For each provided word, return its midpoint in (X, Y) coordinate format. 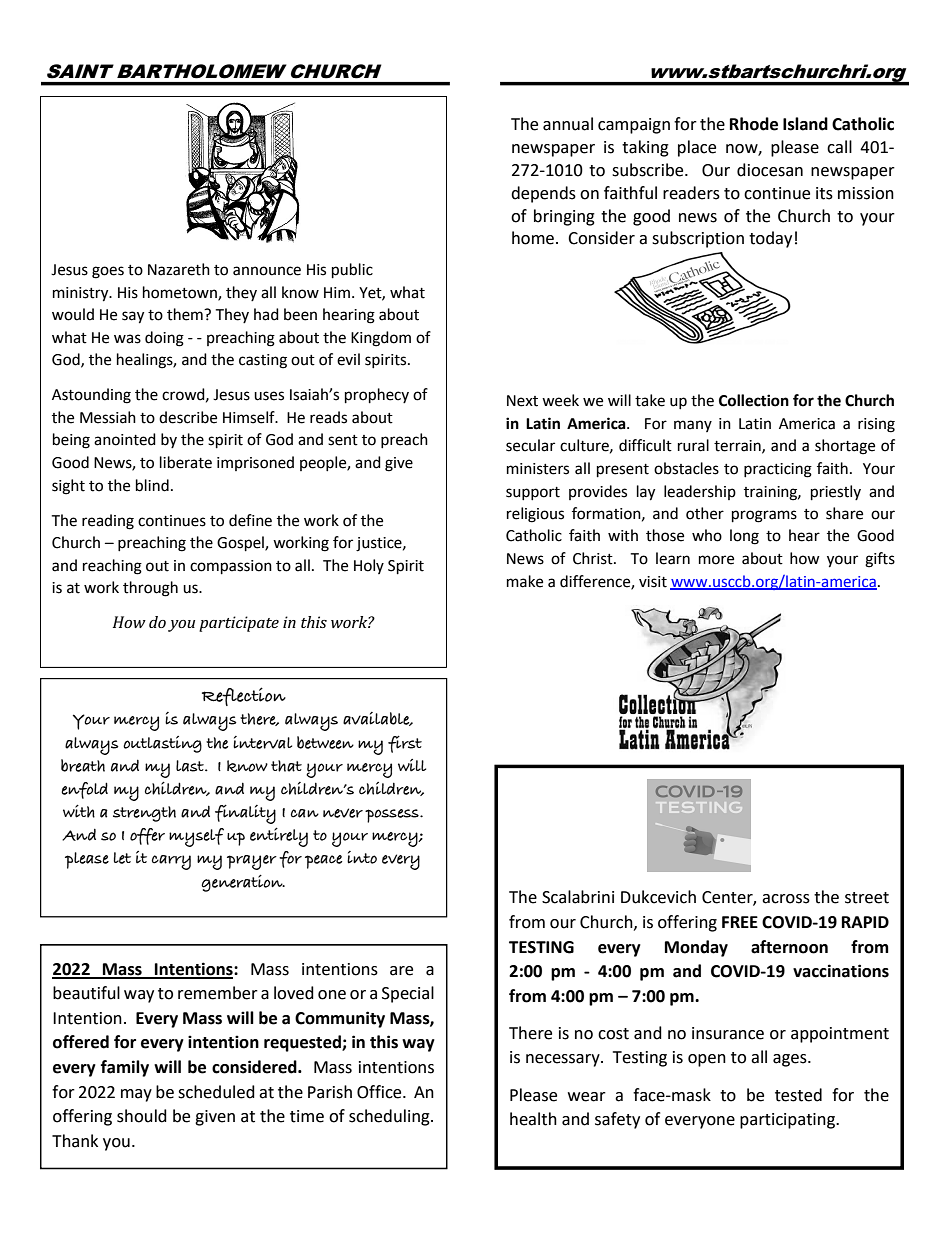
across (786, 899)
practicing (778, 470)
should (142, 1116)
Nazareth (179, 269)
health (533, 1119)
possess (393, 816)
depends (543, 194)
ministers (538, 469)
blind (152, 485)
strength (144, 814)
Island (805, 124)
